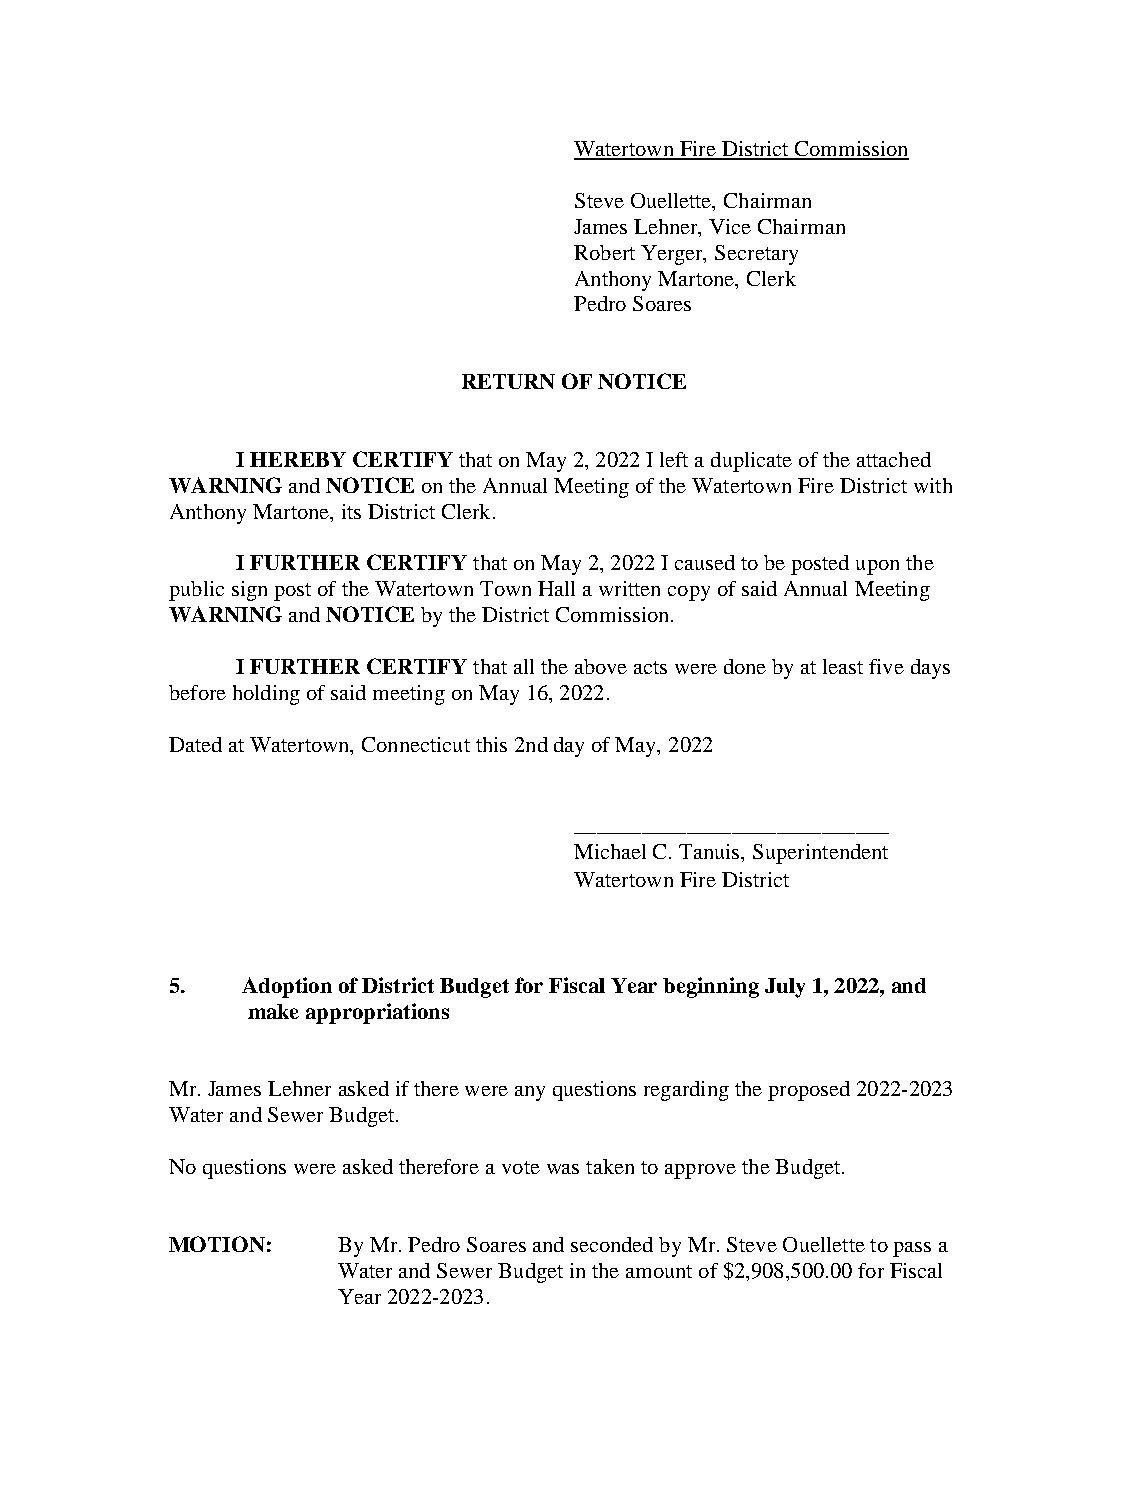 The height and width of the document is (1486, 1148). I want to click on Robert, so click(604, 252).
